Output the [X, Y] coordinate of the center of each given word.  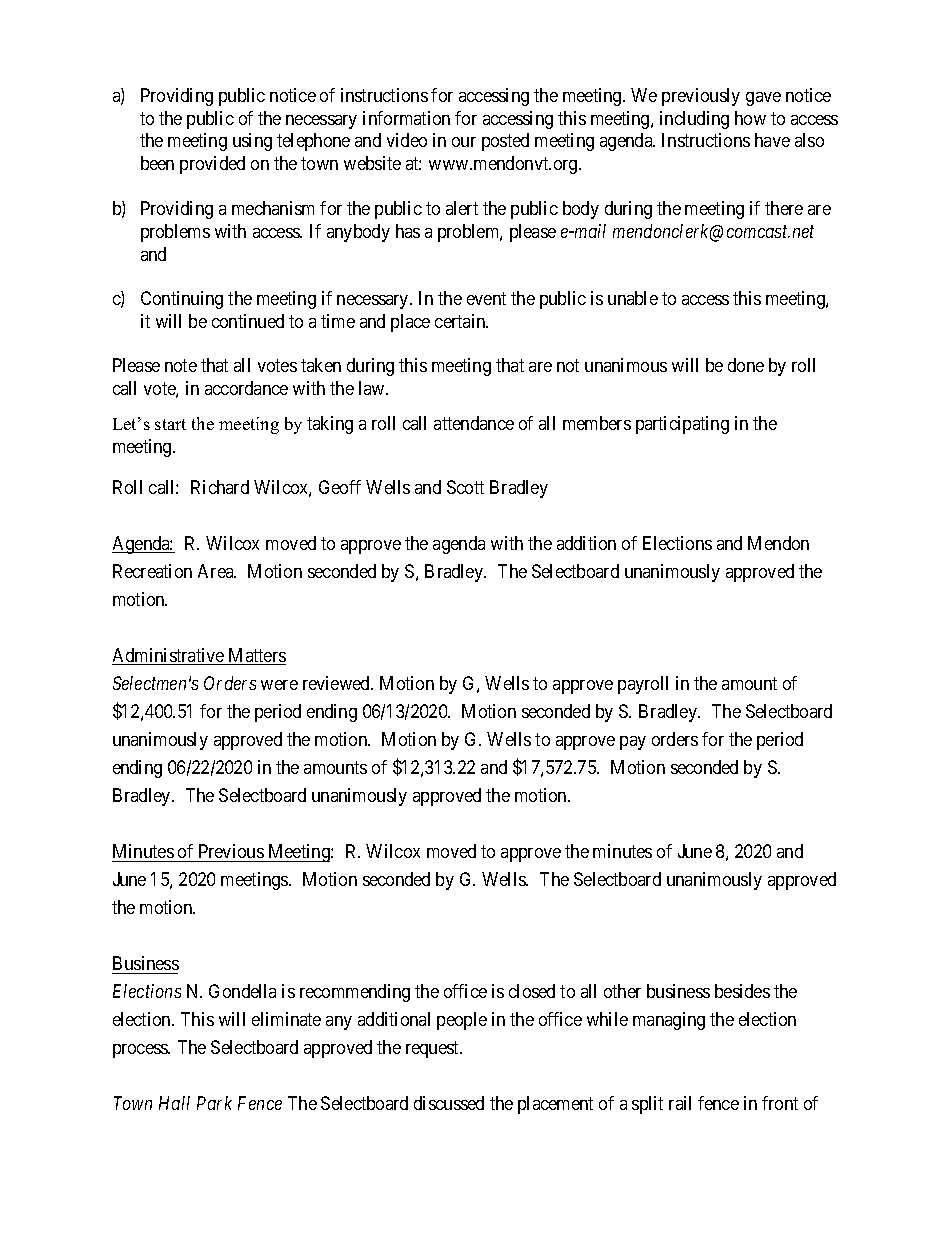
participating [682, 425]
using [252, 142]
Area [217, 571]
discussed [449, 1103]
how [750, 118]
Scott [465, 487]
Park [214, 1103]
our [464, 142]
